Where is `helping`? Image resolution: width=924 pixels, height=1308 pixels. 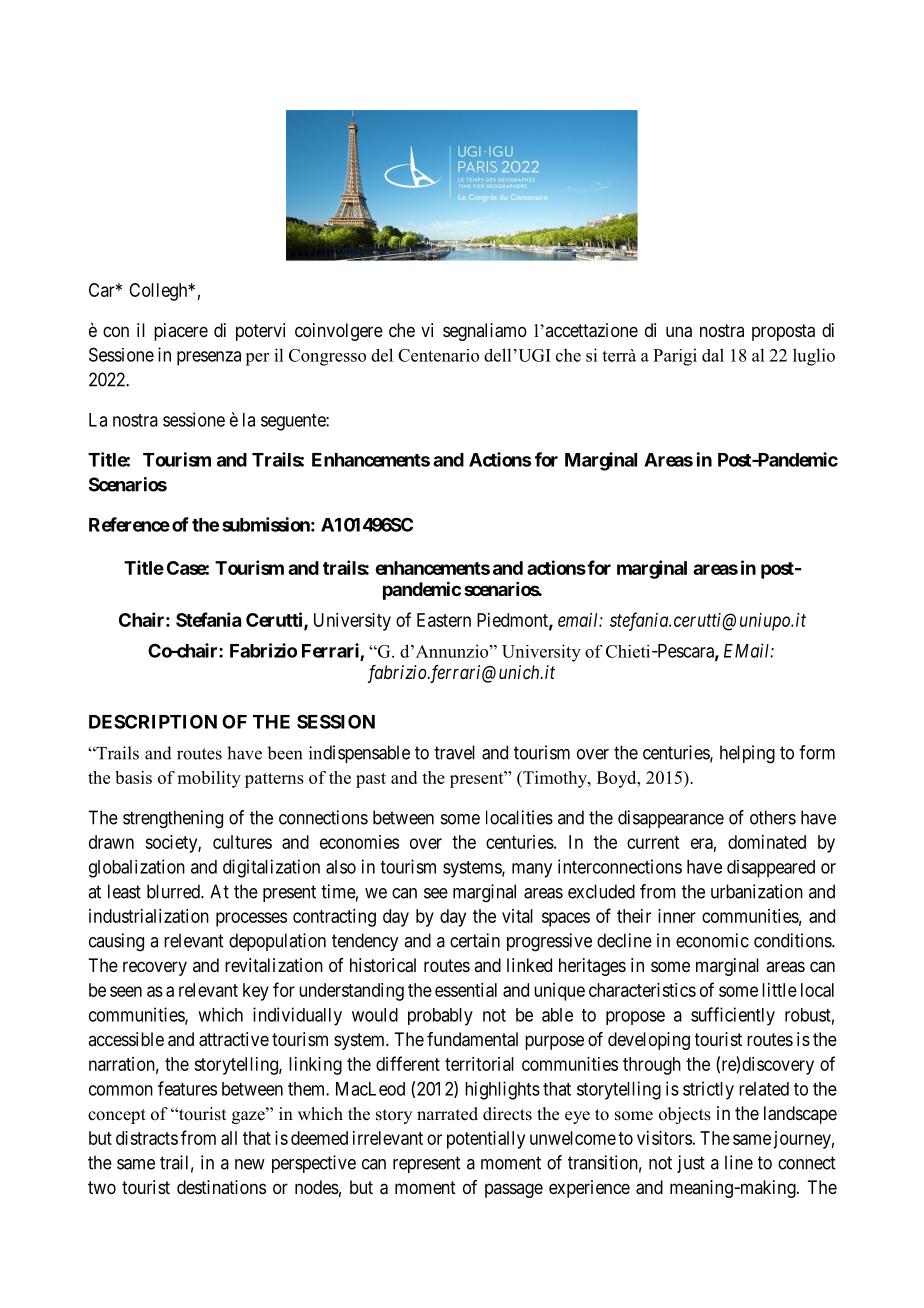
helping is located at coordinates (747, 754).
